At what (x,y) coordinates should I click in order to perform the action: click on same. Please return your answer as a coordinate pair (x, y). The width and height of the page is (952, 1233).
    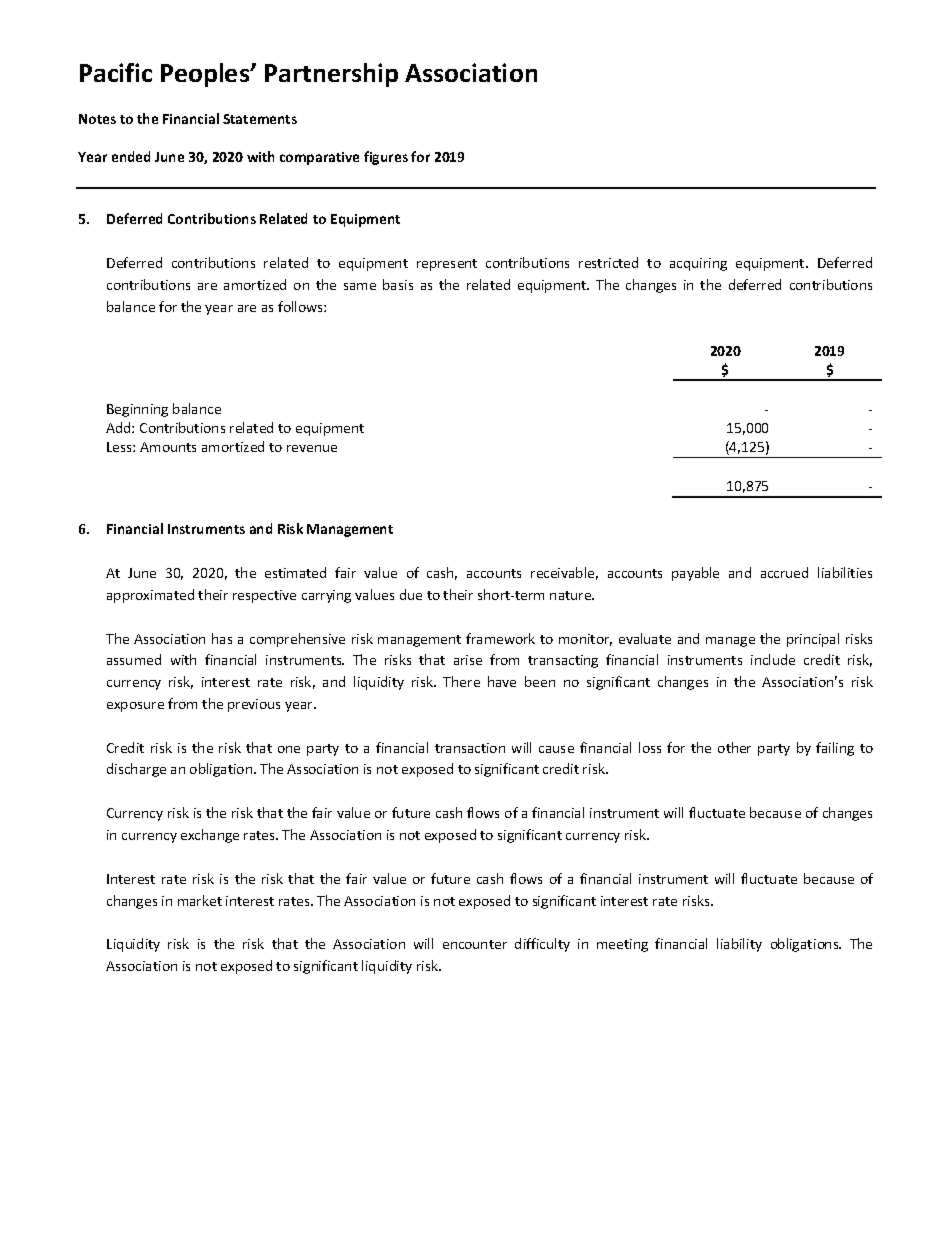
    Looking at the image, I should click on (360, 286).
